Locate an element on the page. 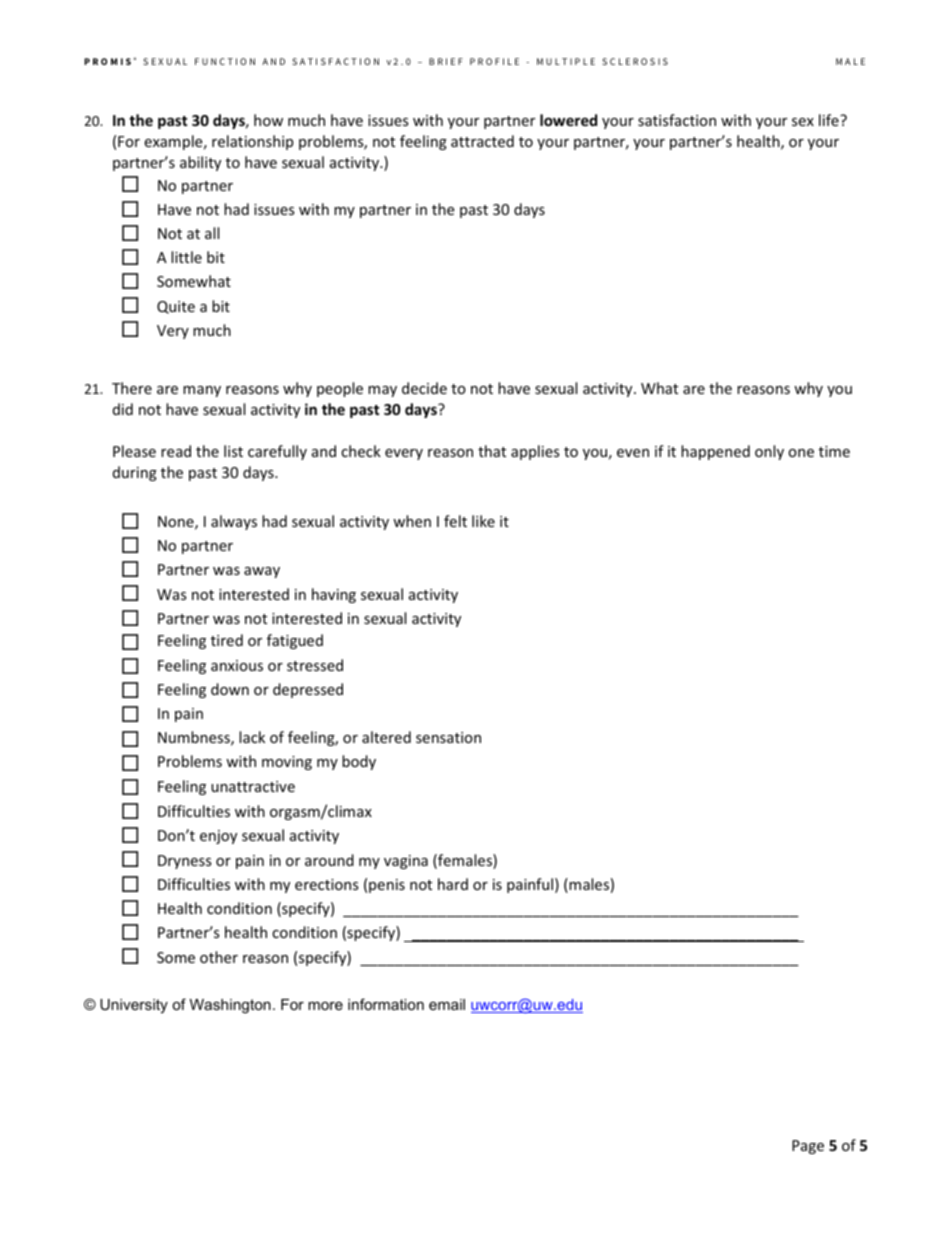 The height and width of the document is (1233, 952). FUNCTION is located at coordinates (225, 61).
